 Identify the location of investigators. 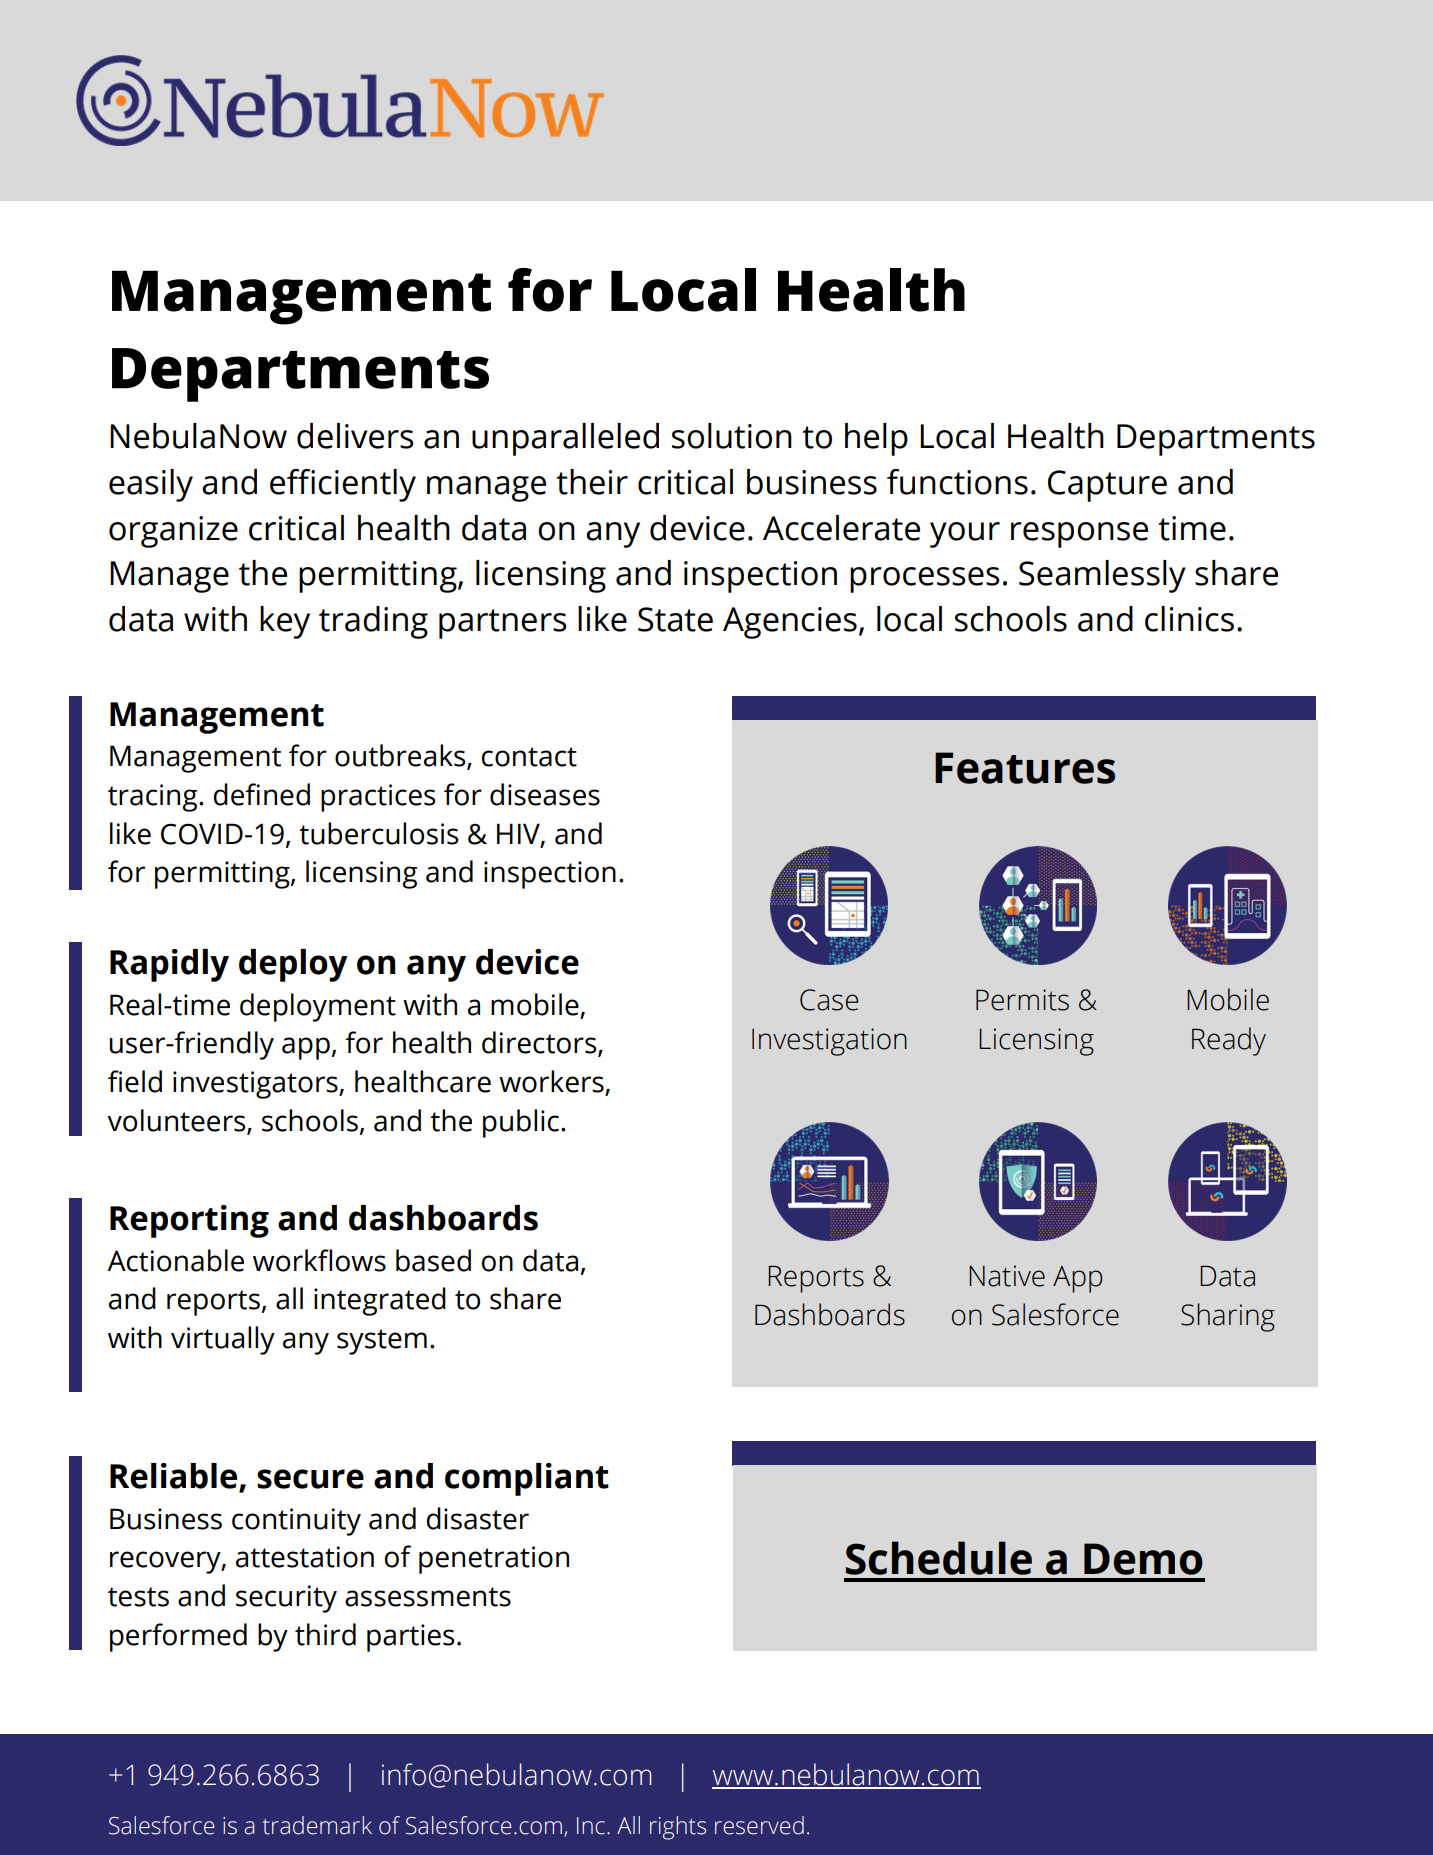
(256, 1085).
